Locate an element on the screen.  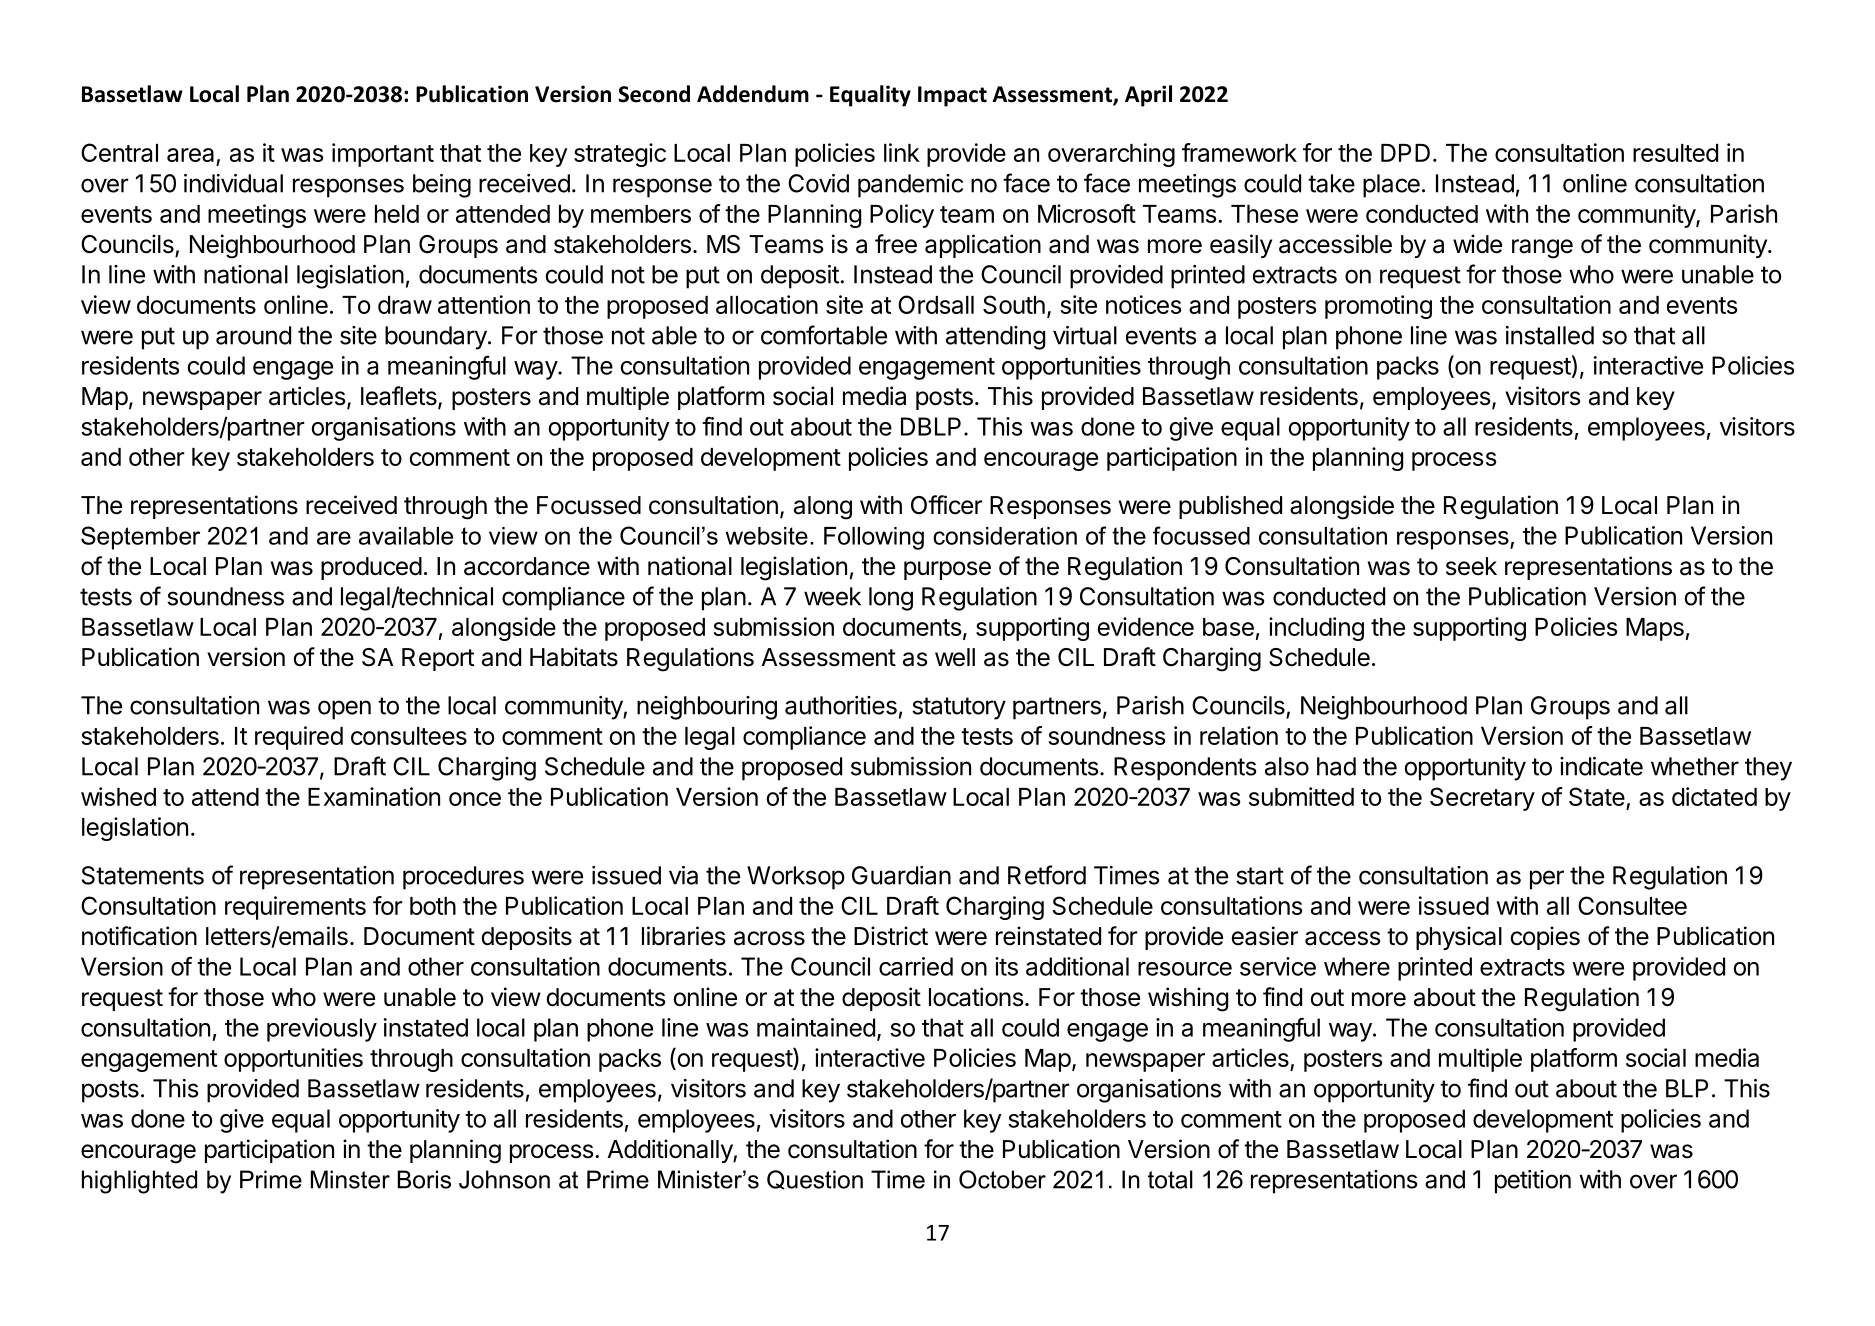
Minster is located at coordinates (350, 1179).
